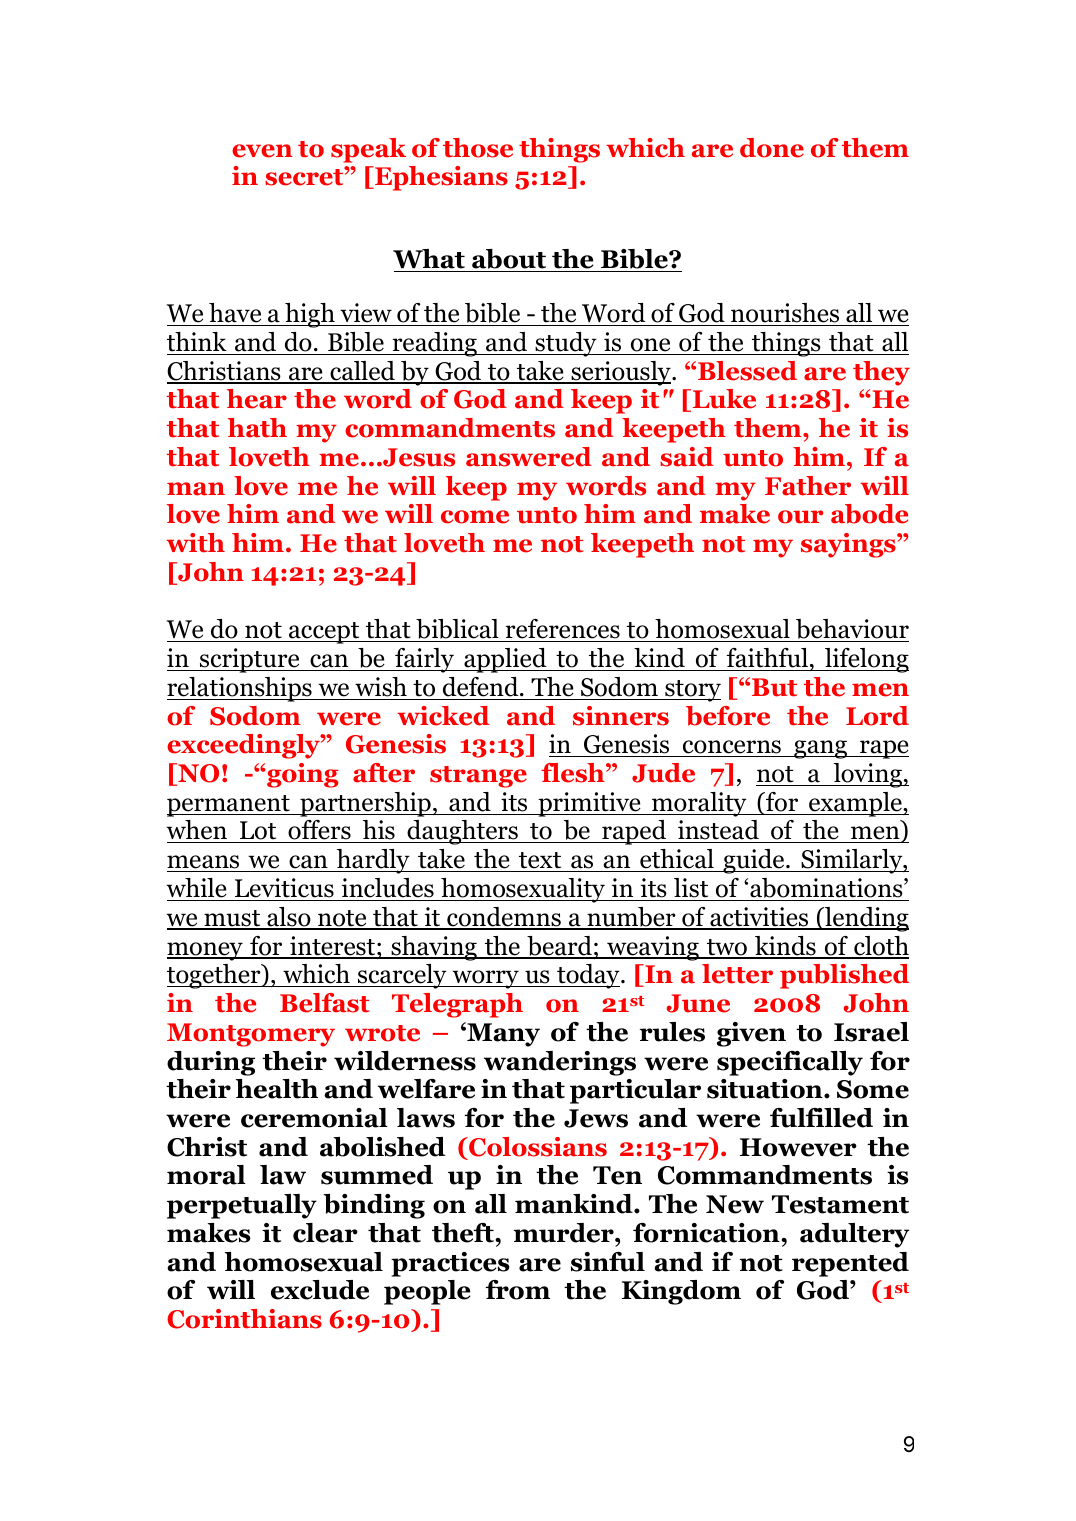 This page has width=1076, height=1521. What do you see at coordinates (518, 1290) in the page?
I see `from` at bounding box center [518, 1290].
